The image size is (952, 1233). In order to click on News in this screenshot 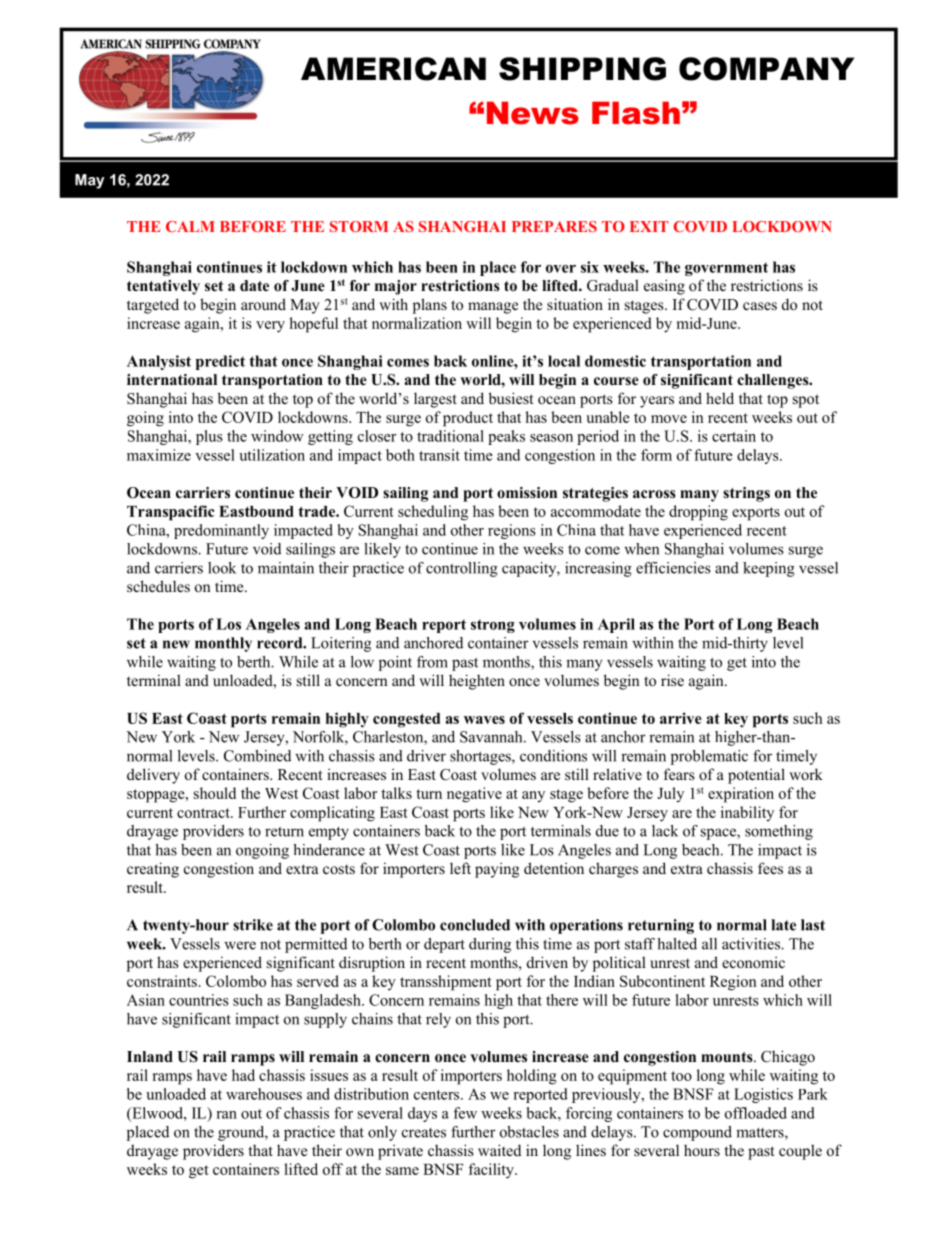, I will do `click(533, 113)`.
